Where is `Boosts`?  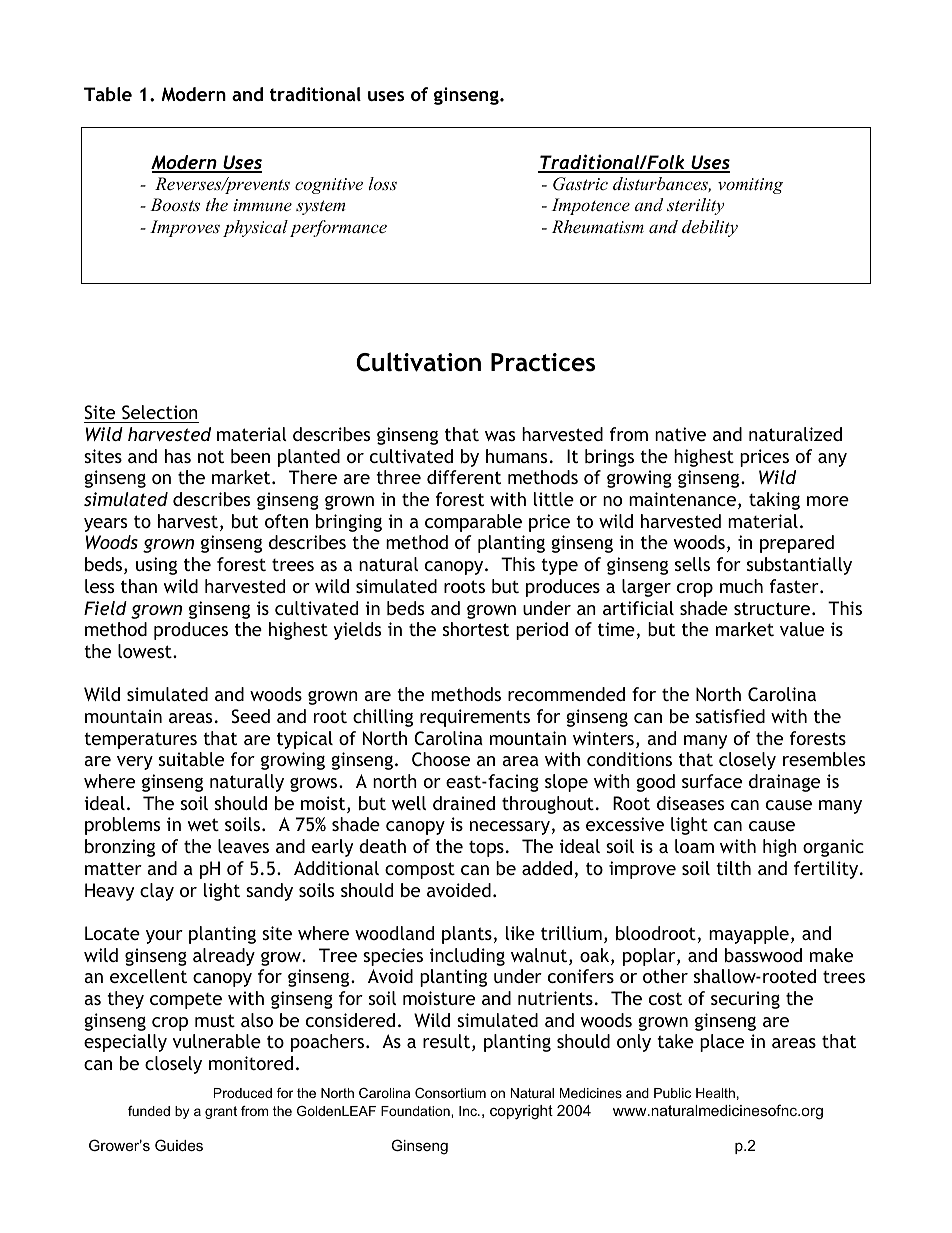 Boosts is located at coordinates (175, 204).
